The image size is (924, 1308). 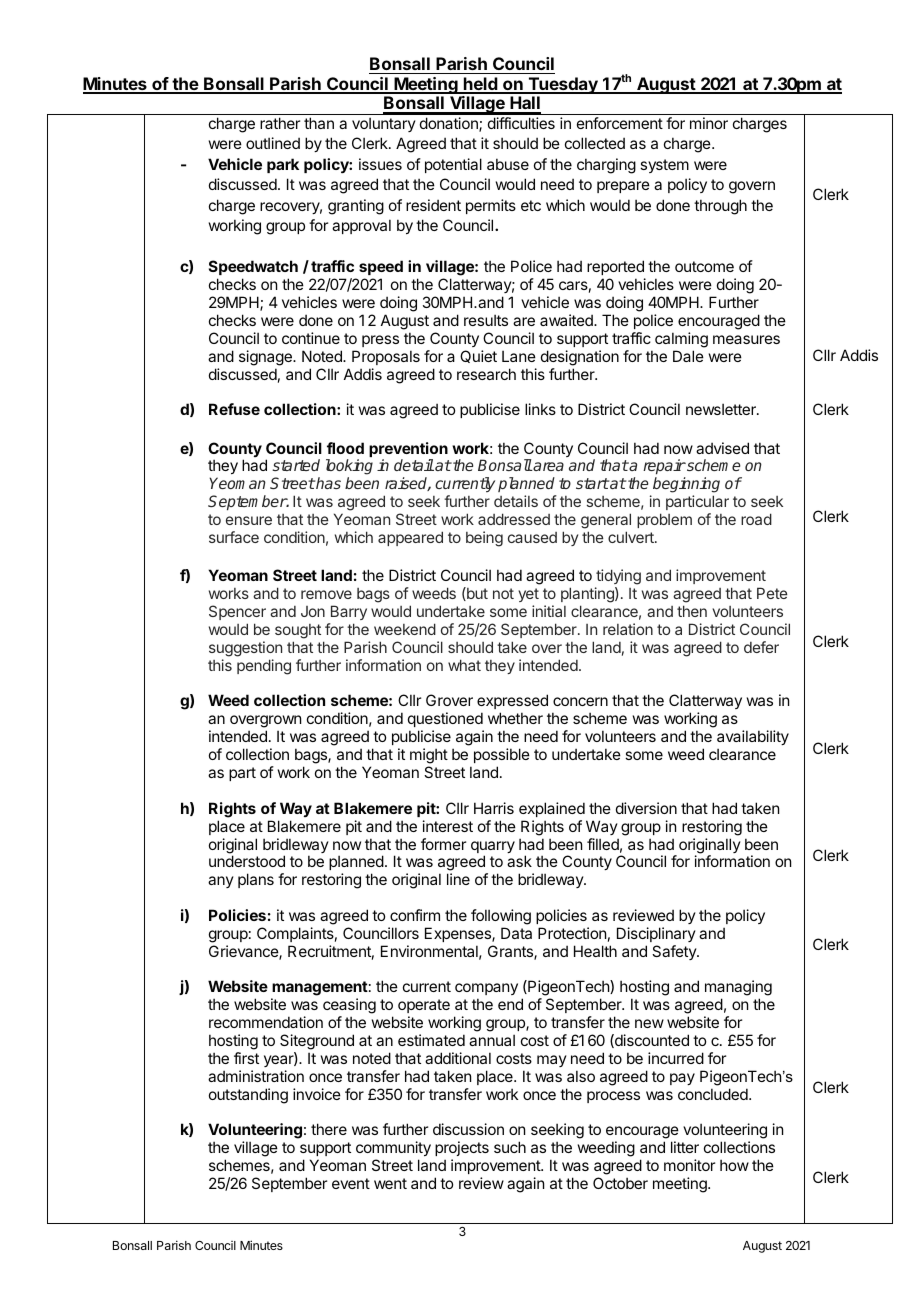 What do you see at coordinates (722, 448) in the screenshot?
I see `advised` at bounding box center [722, 448].
